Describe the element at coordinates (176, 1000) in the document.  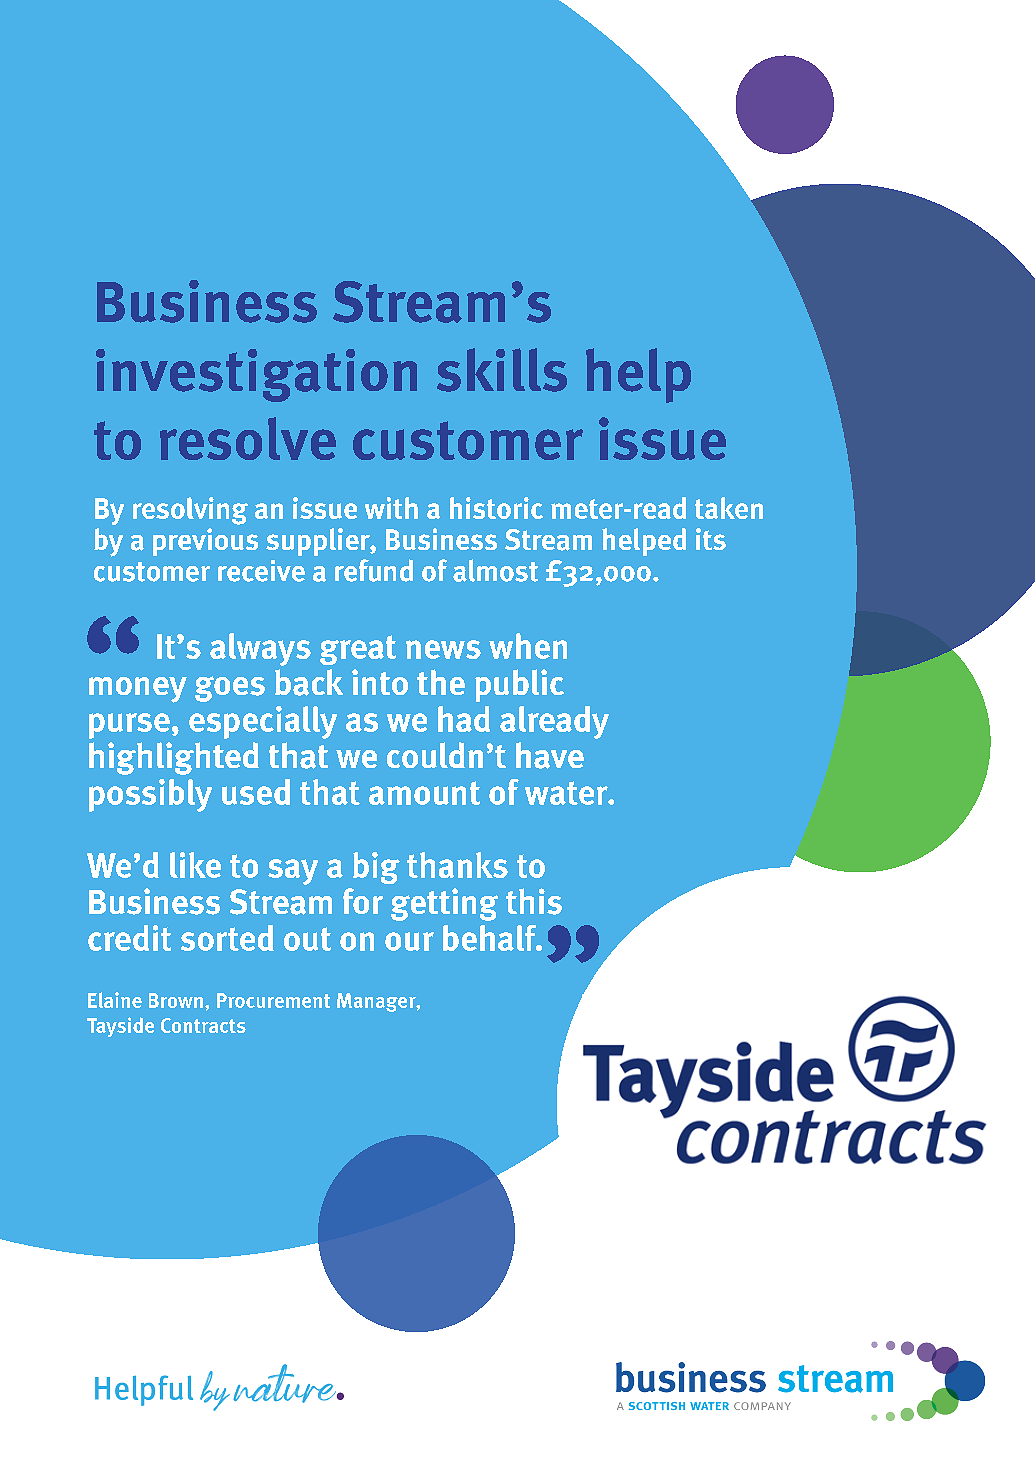
I see `Brown` at that location.
